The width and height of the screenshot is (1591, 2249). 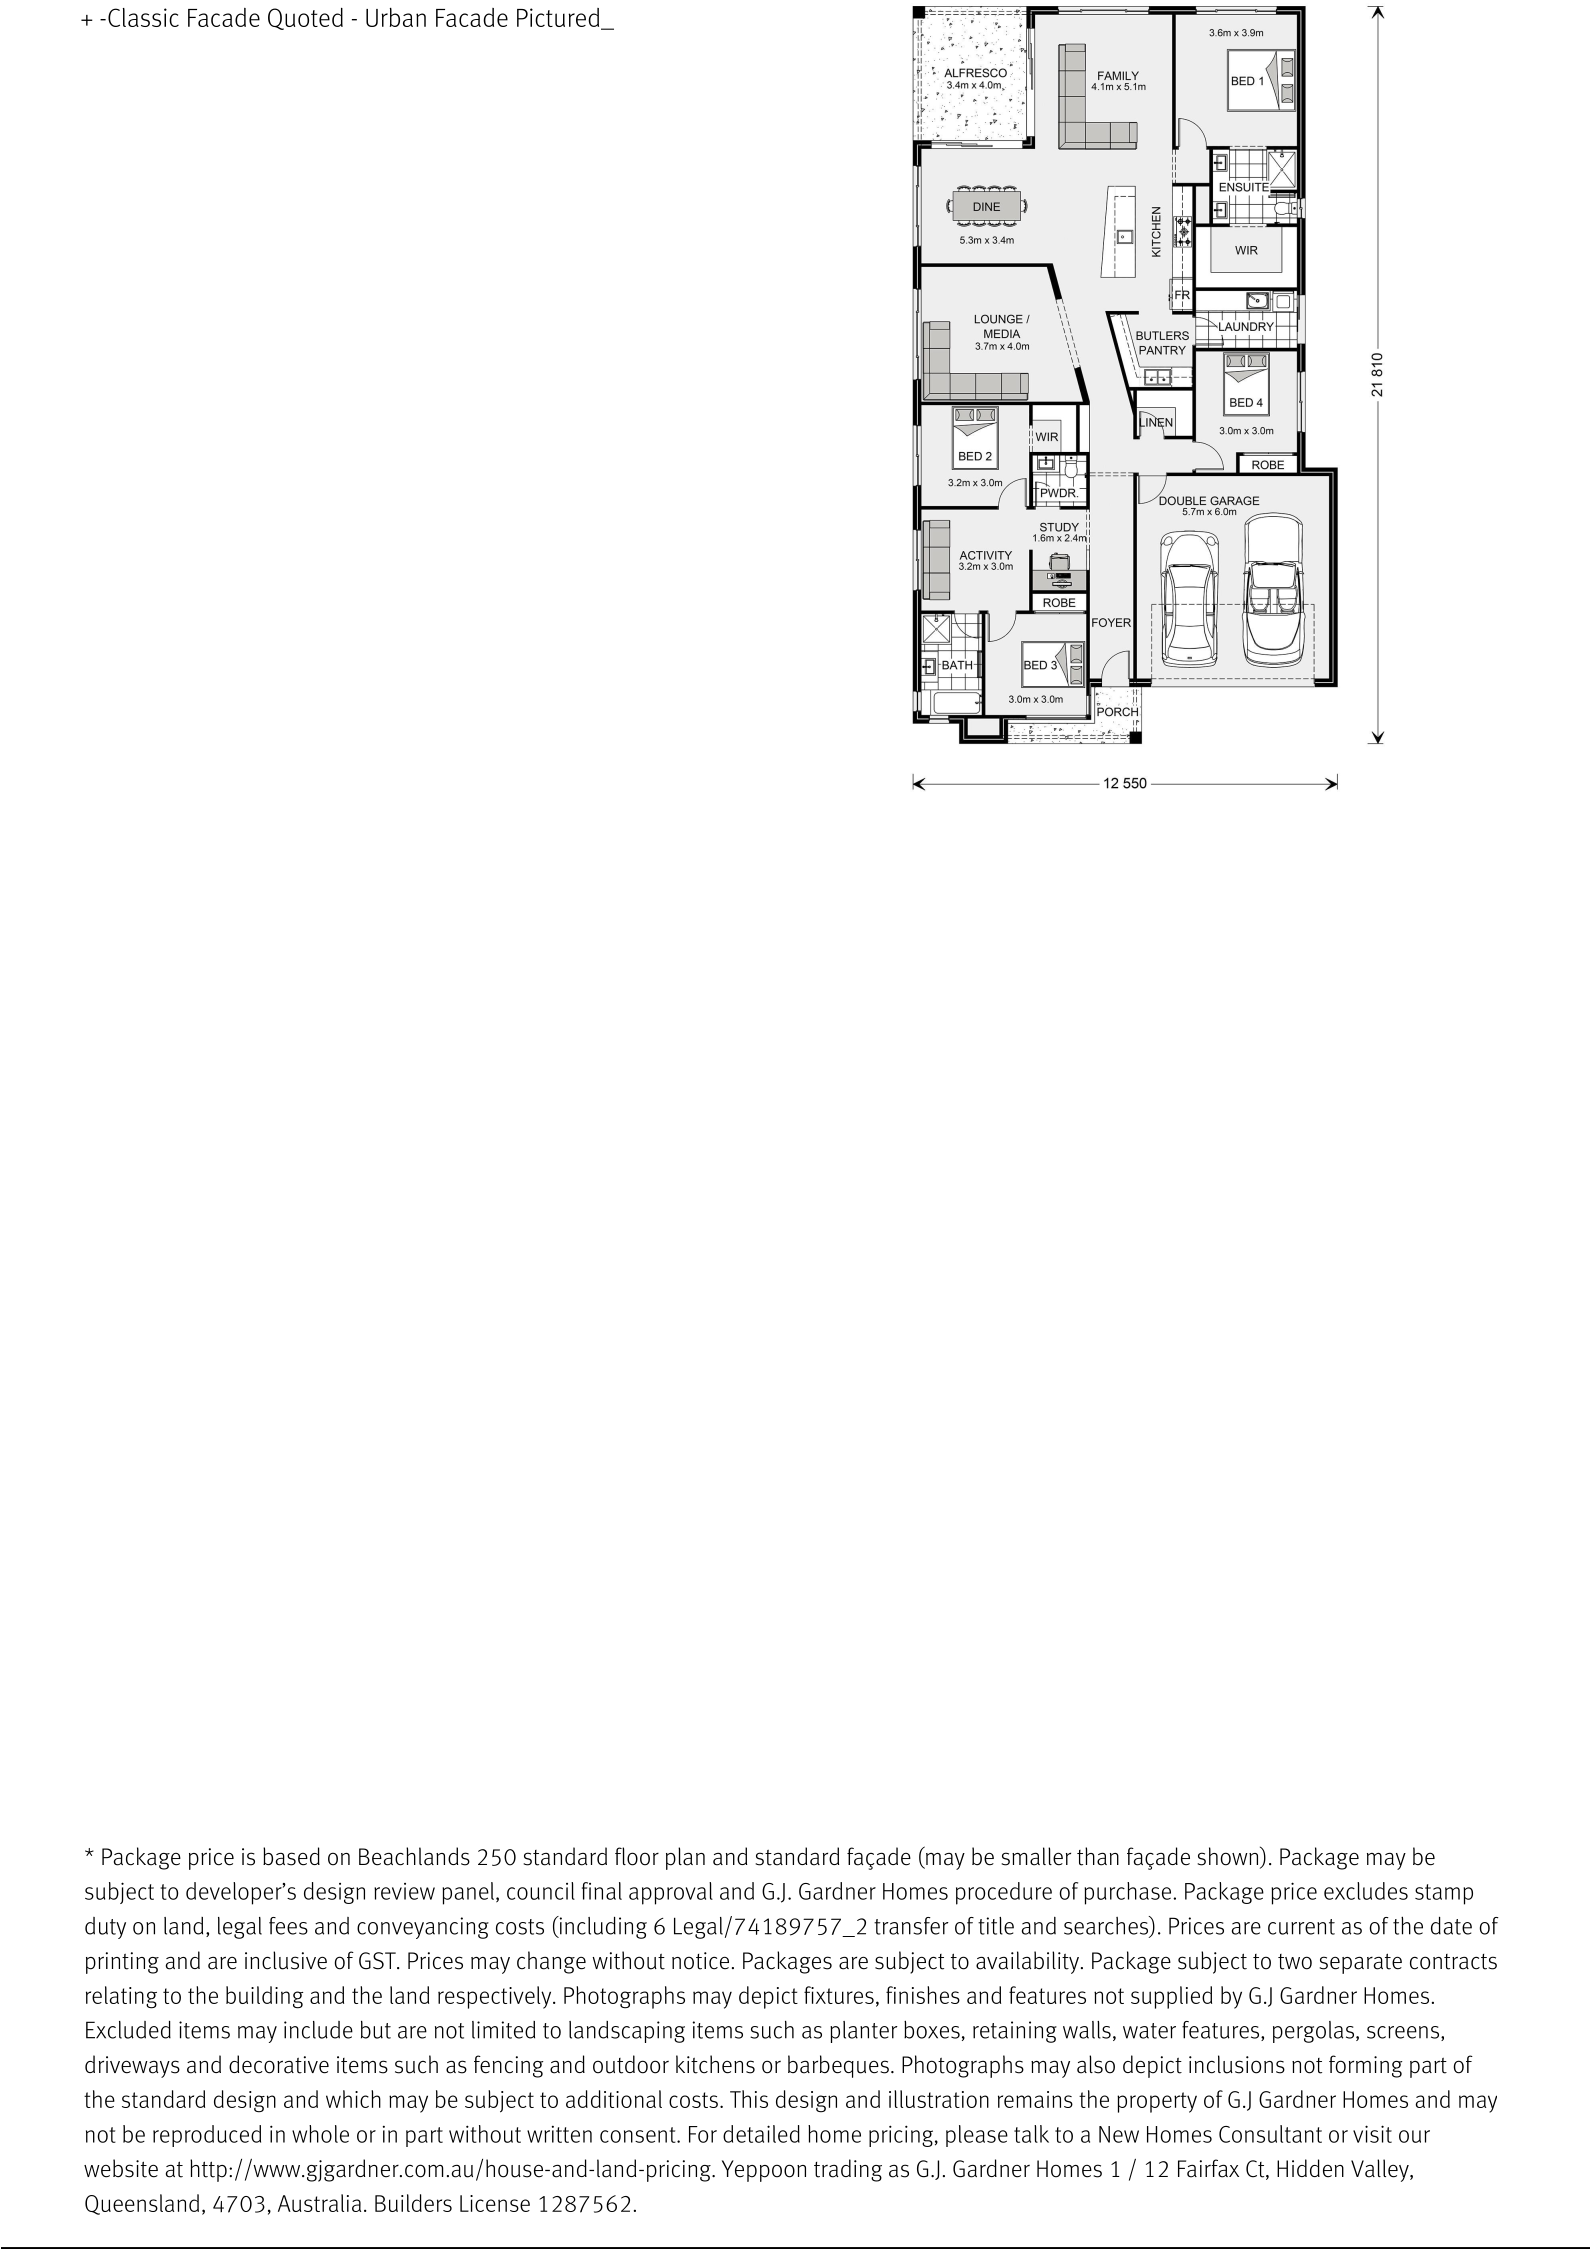 I want to click on floor, so click(x=637, y=1856).
